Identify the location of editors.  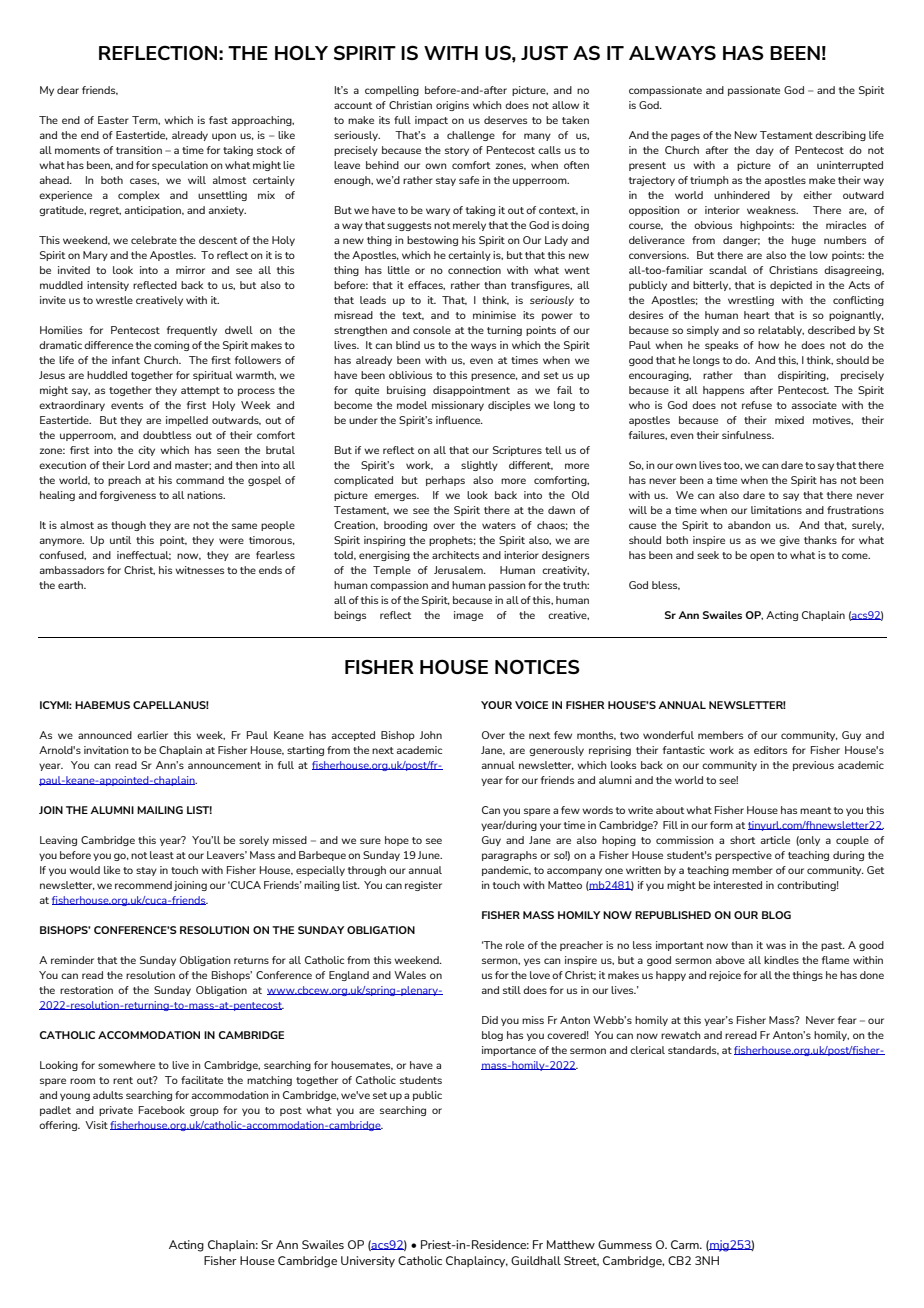
(770, 750).
